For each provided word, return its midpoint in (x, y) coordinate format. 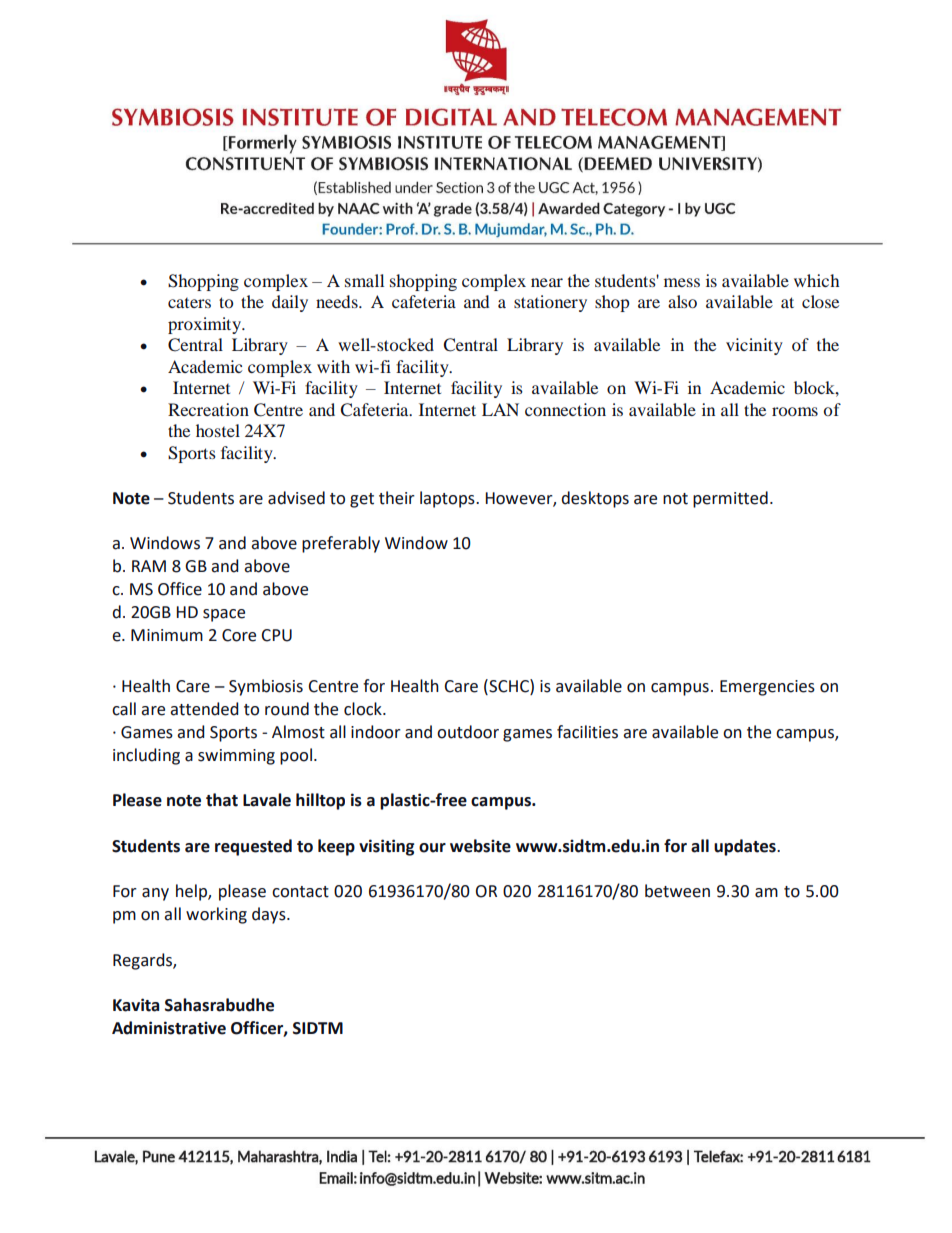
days (270, 915)
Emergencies (767, 688)
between (677, 891)
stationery (550, 303)
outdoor (468, 732)
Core (239, 635)
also (682, 301)
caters (189, 303)
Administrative (169, 1028)
